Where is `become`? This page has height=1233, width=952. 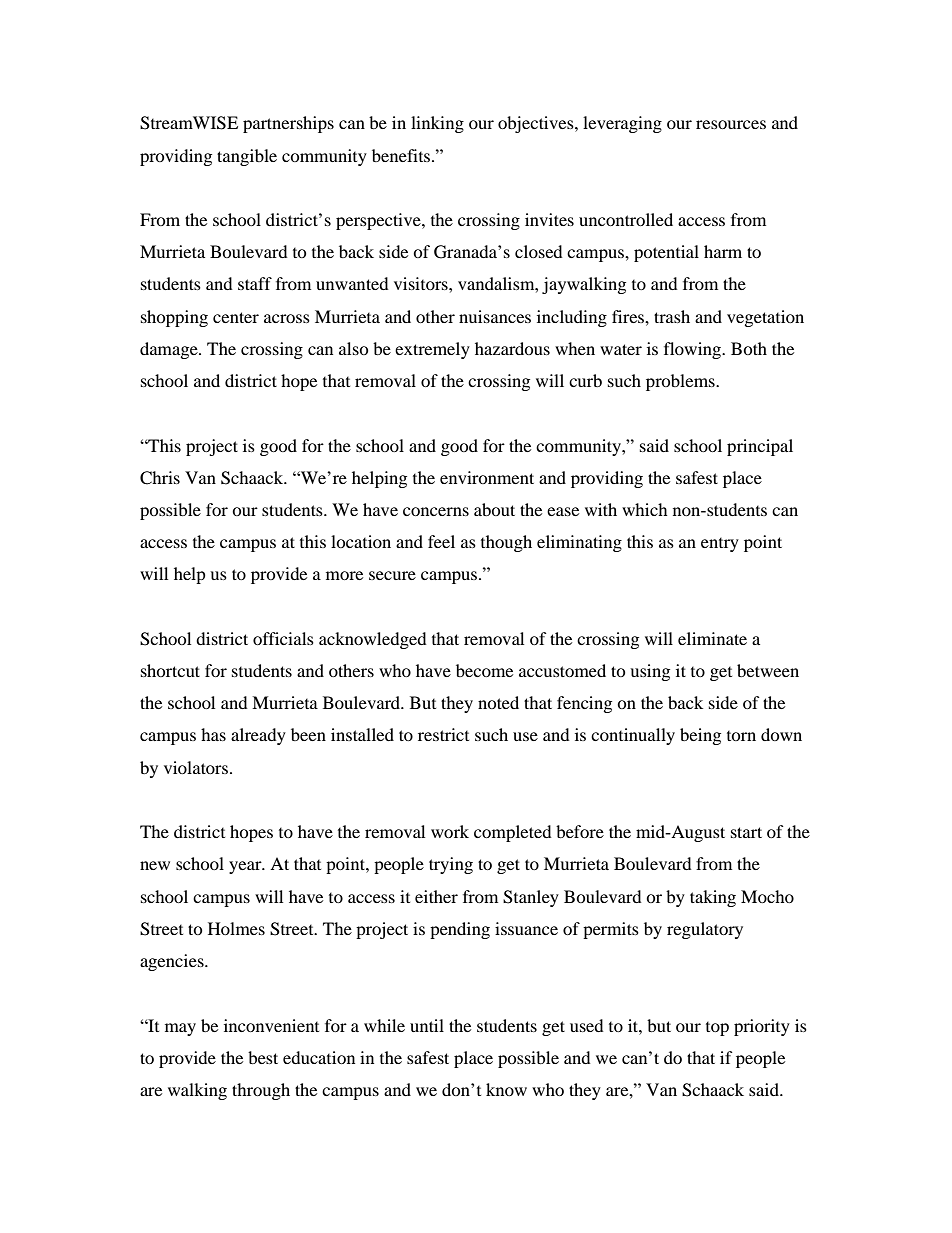 become is located at coordinates (484, 670).
